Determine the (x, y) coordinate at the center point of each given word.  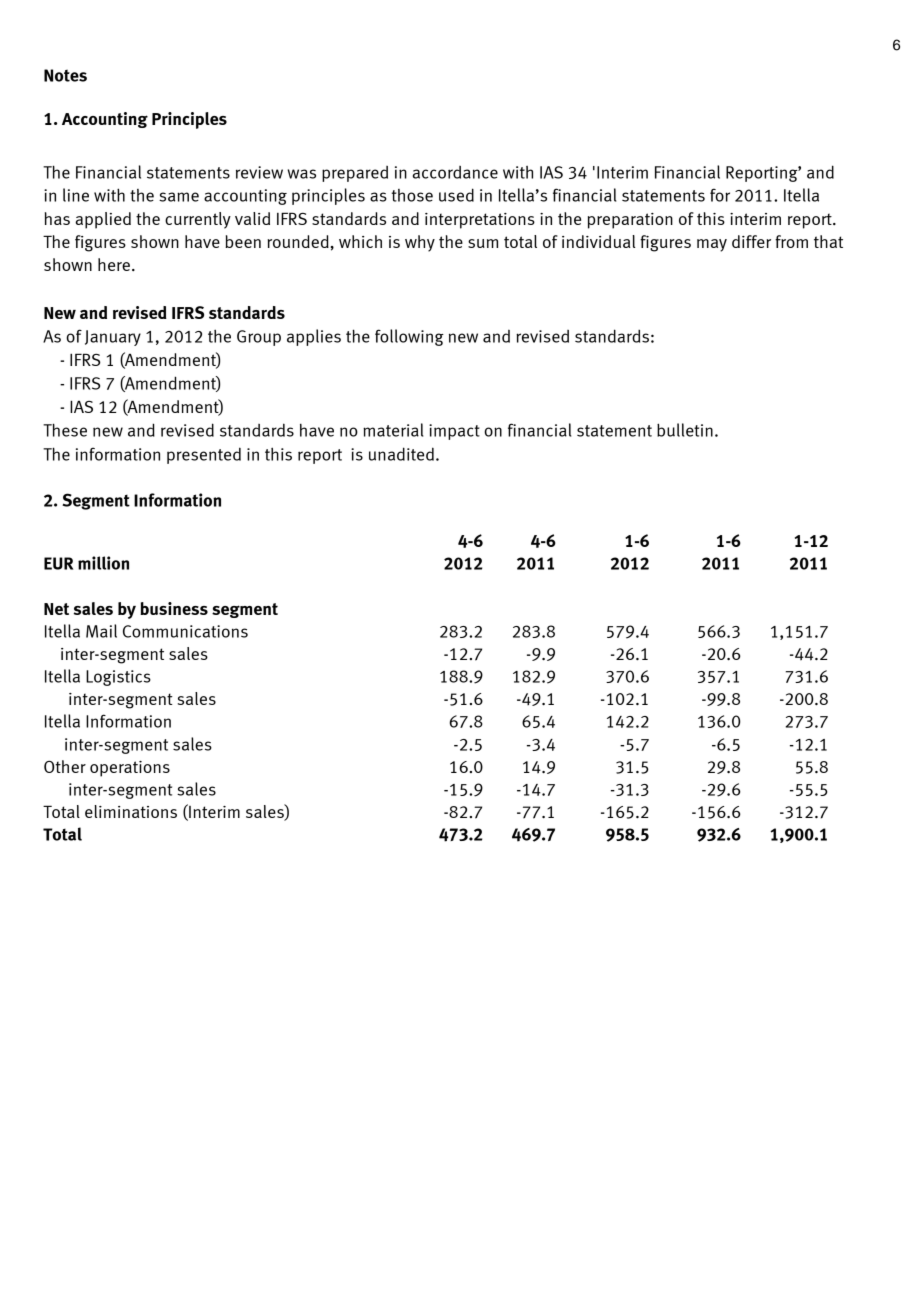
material (393, 430)
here (114, 264)
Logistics (118, 678)
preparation (630, 221)
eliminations (131, 811)
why (420, 243)
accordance (455, 172)
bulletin (685, 430)
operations (130, 769)
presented (204, 455)
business (174, 608)
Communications (185, 631)
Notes (65, 75)
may (712, 245)
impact (454, 432)
